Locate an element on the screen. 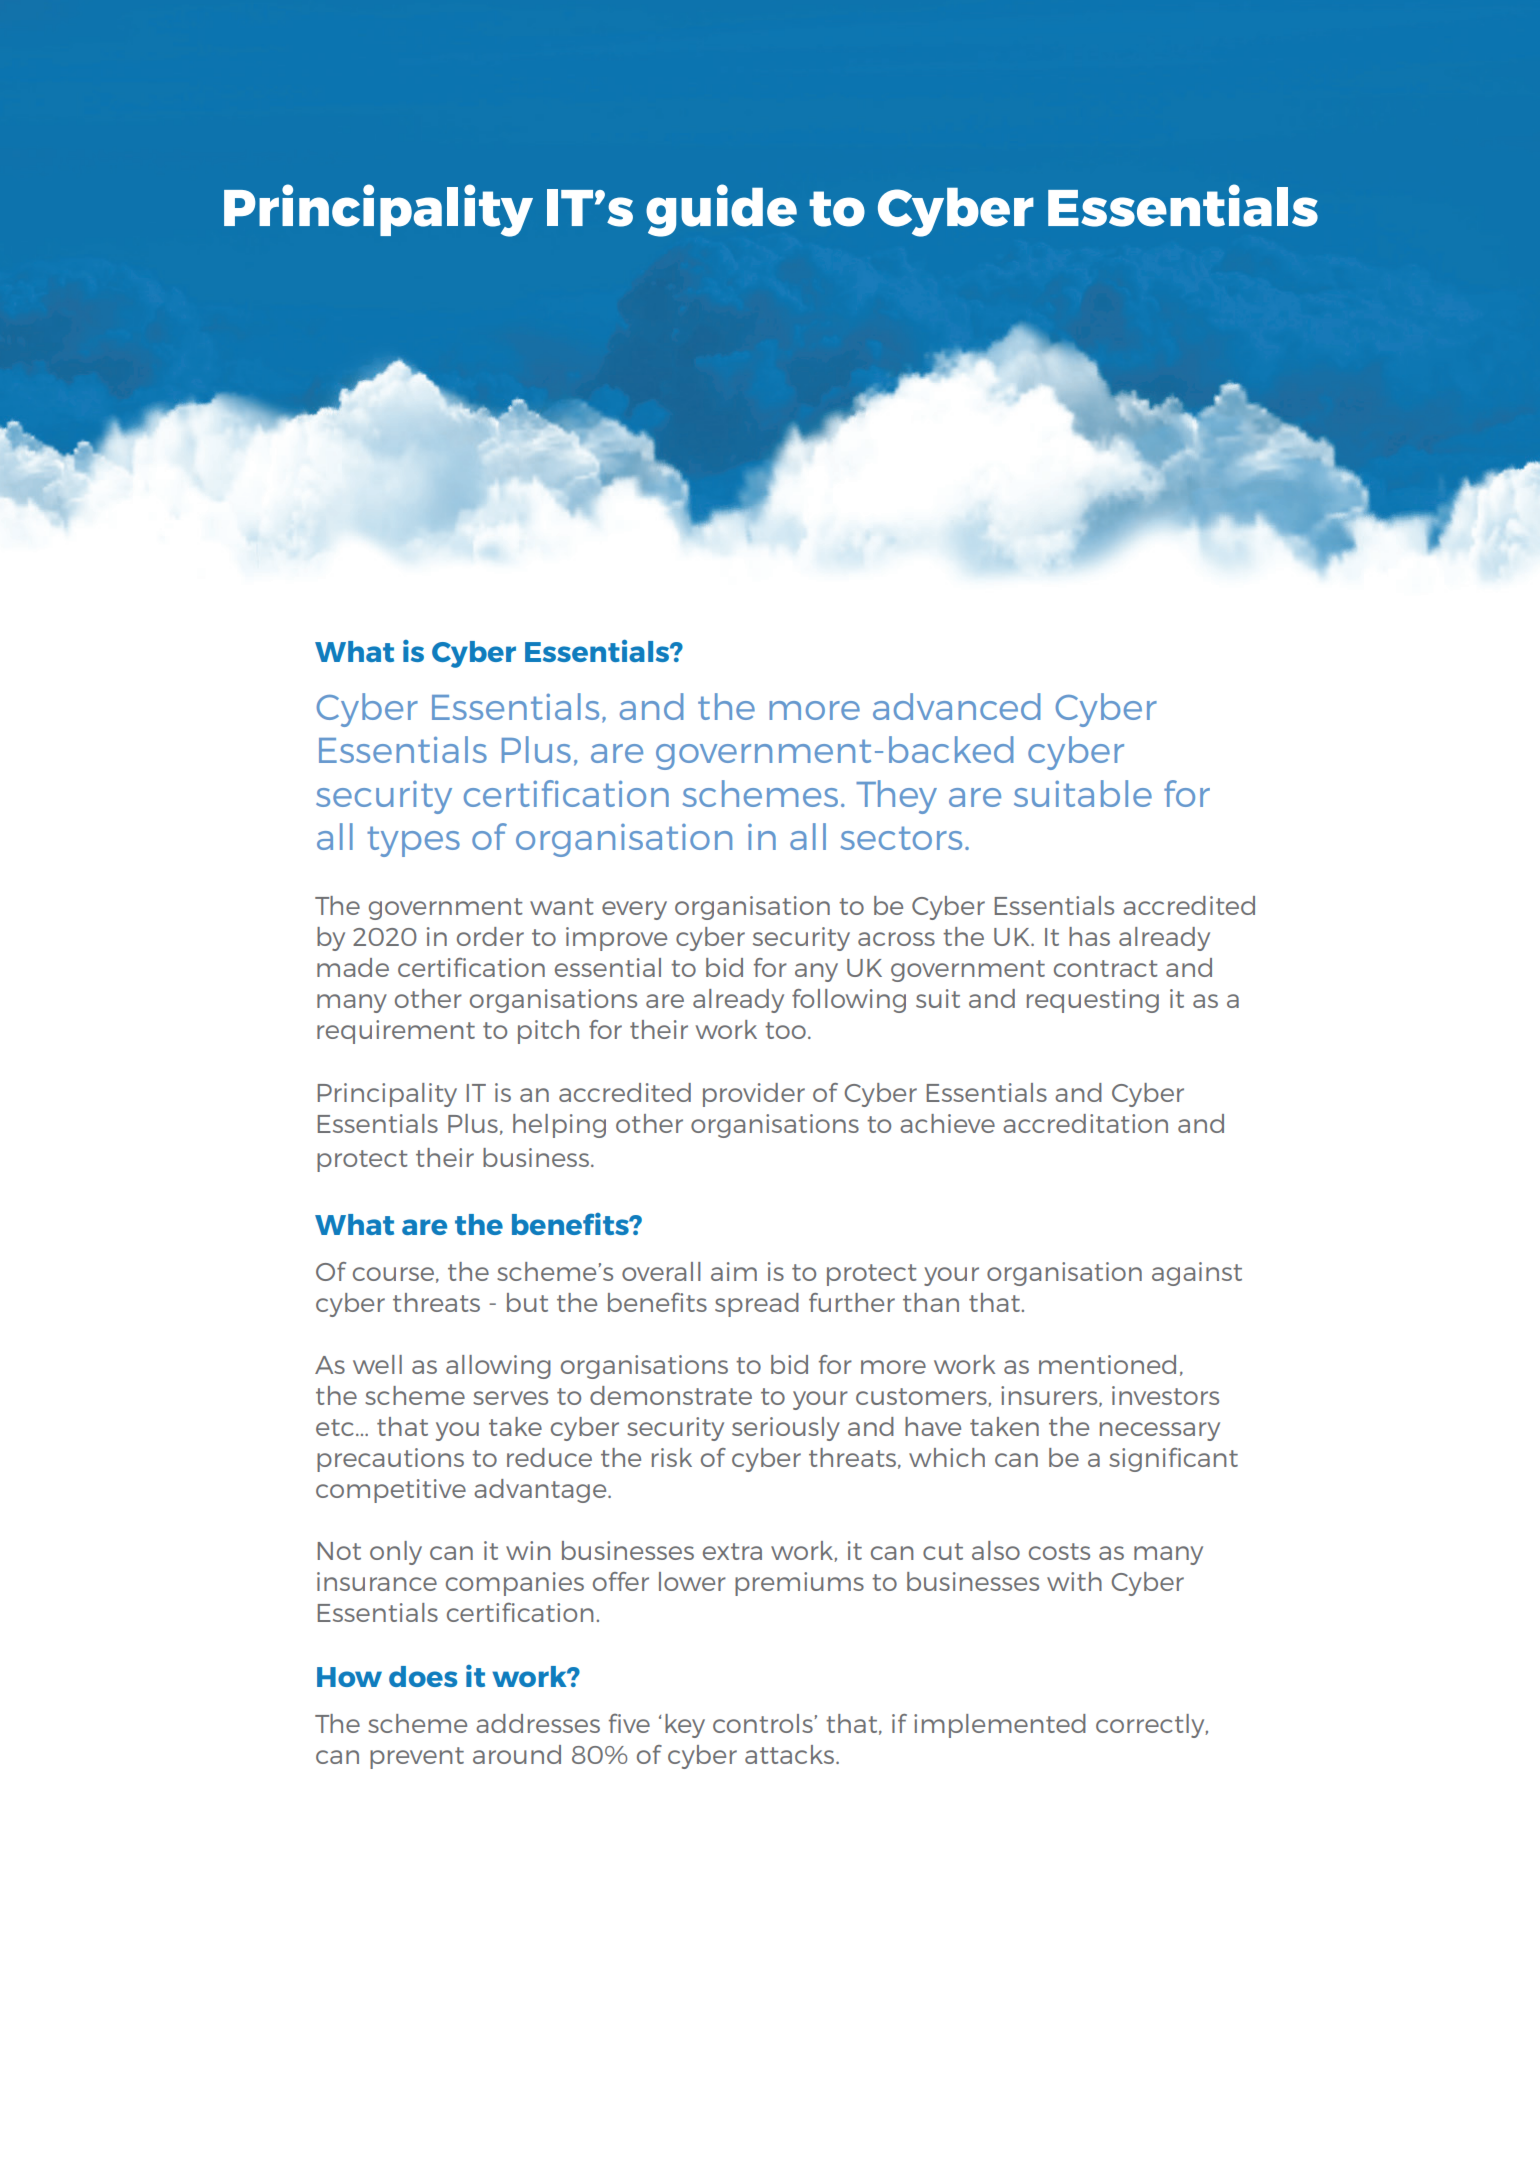  order is located at coordinates (490, 936).
